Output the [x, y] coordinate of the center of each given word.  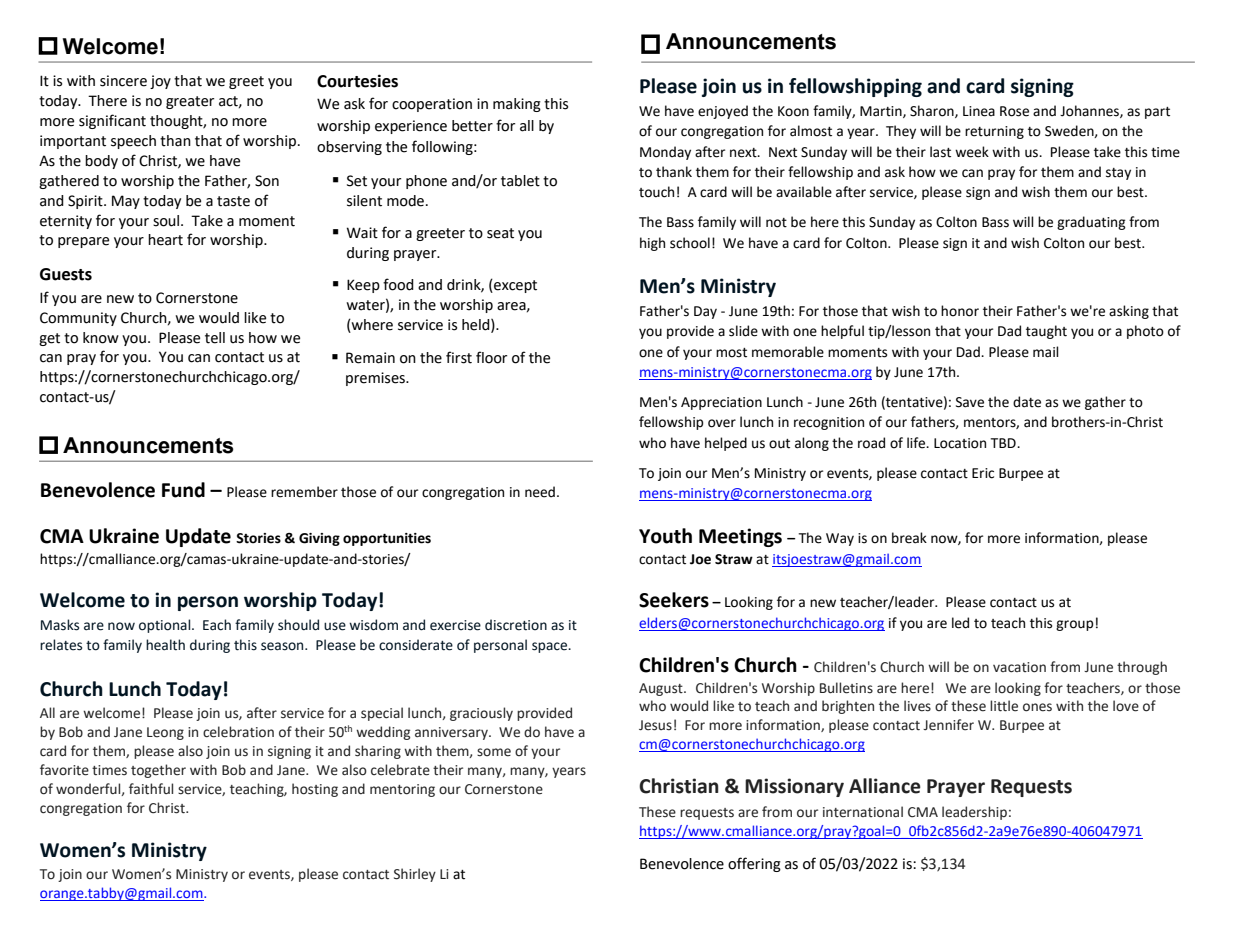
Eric [983, 473]
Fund [183, 490]
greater [190, 102]
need [540, 492]
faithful [151, 788]
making [517, 105]
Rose [1014, 111]
